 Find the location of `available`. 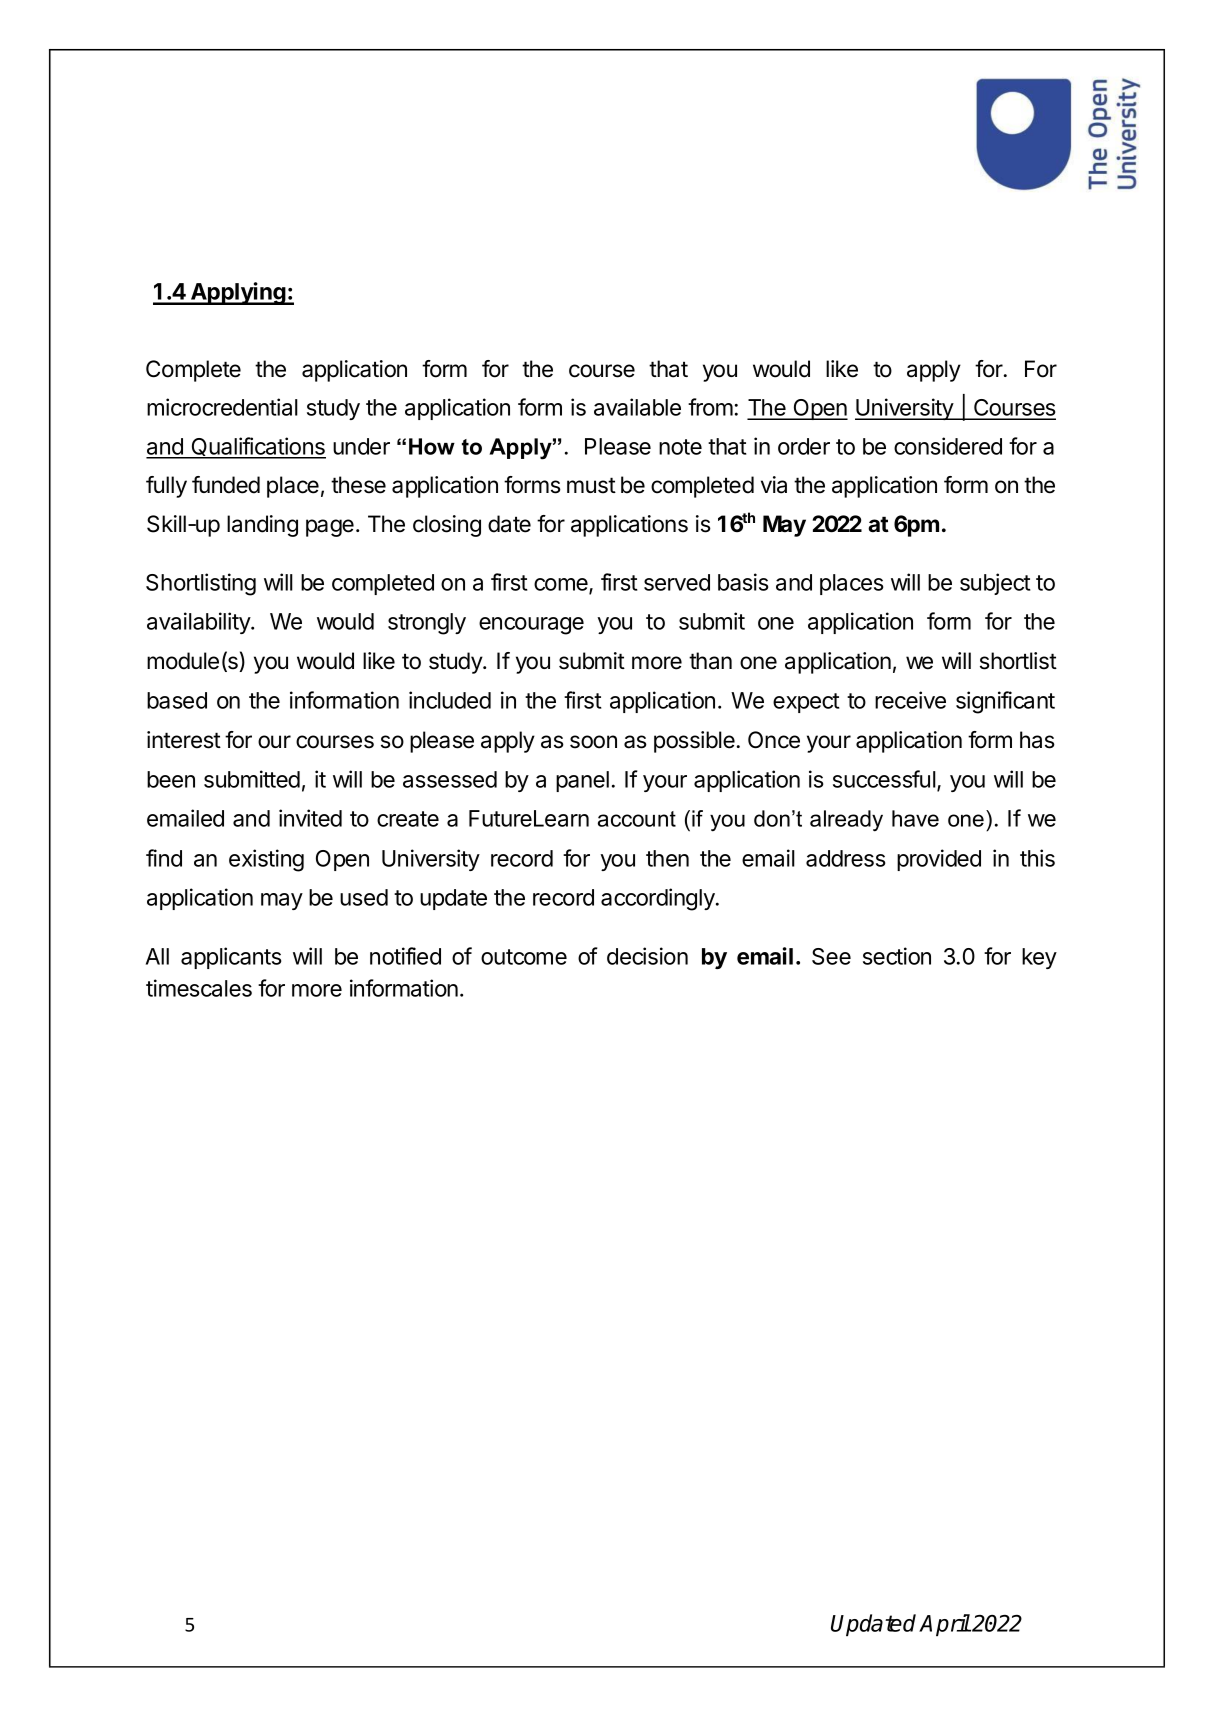

available is located at coordinates (637, 407).
